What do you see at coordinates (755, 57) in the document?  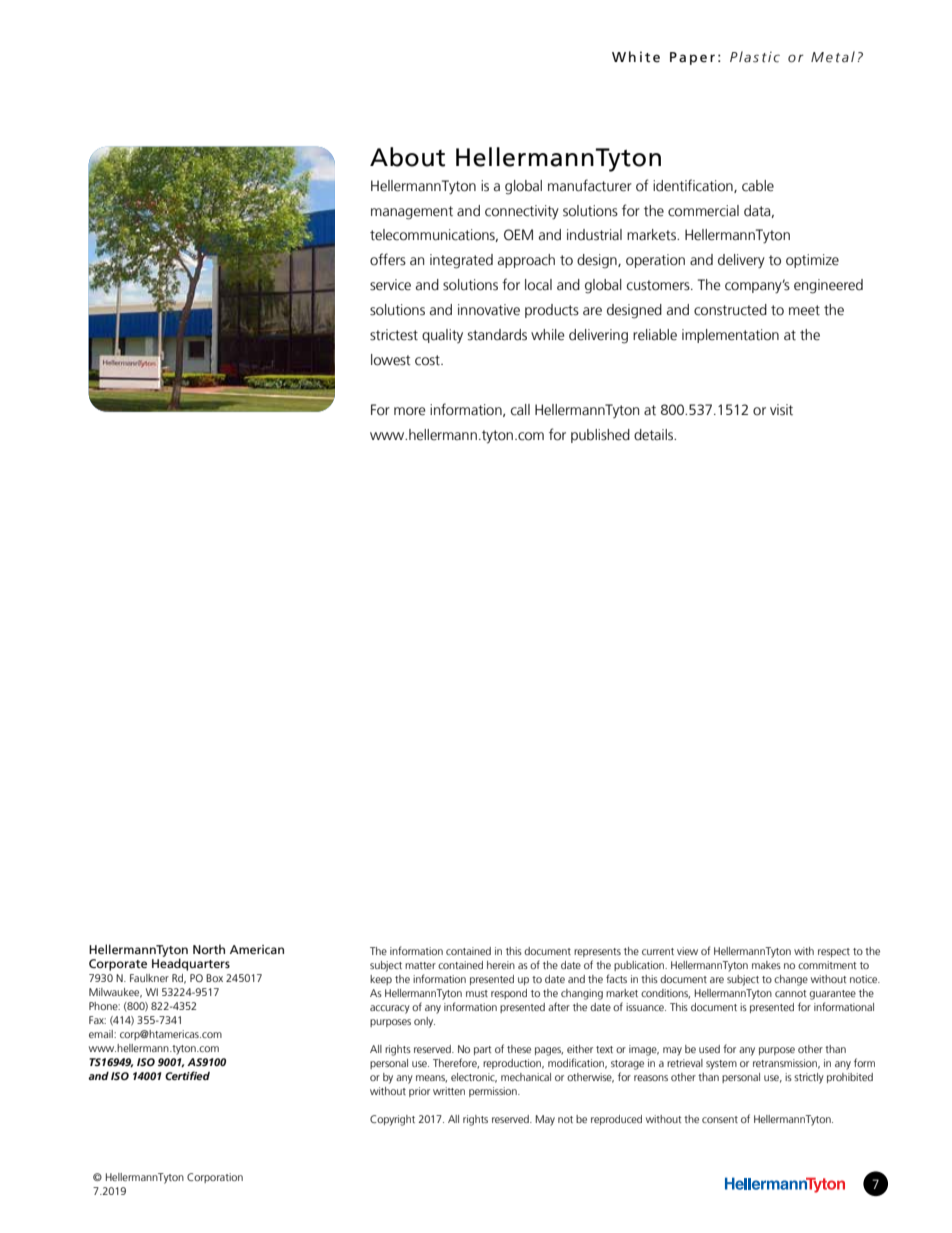 I see `Plastic` at bounding box center [755, 57].
